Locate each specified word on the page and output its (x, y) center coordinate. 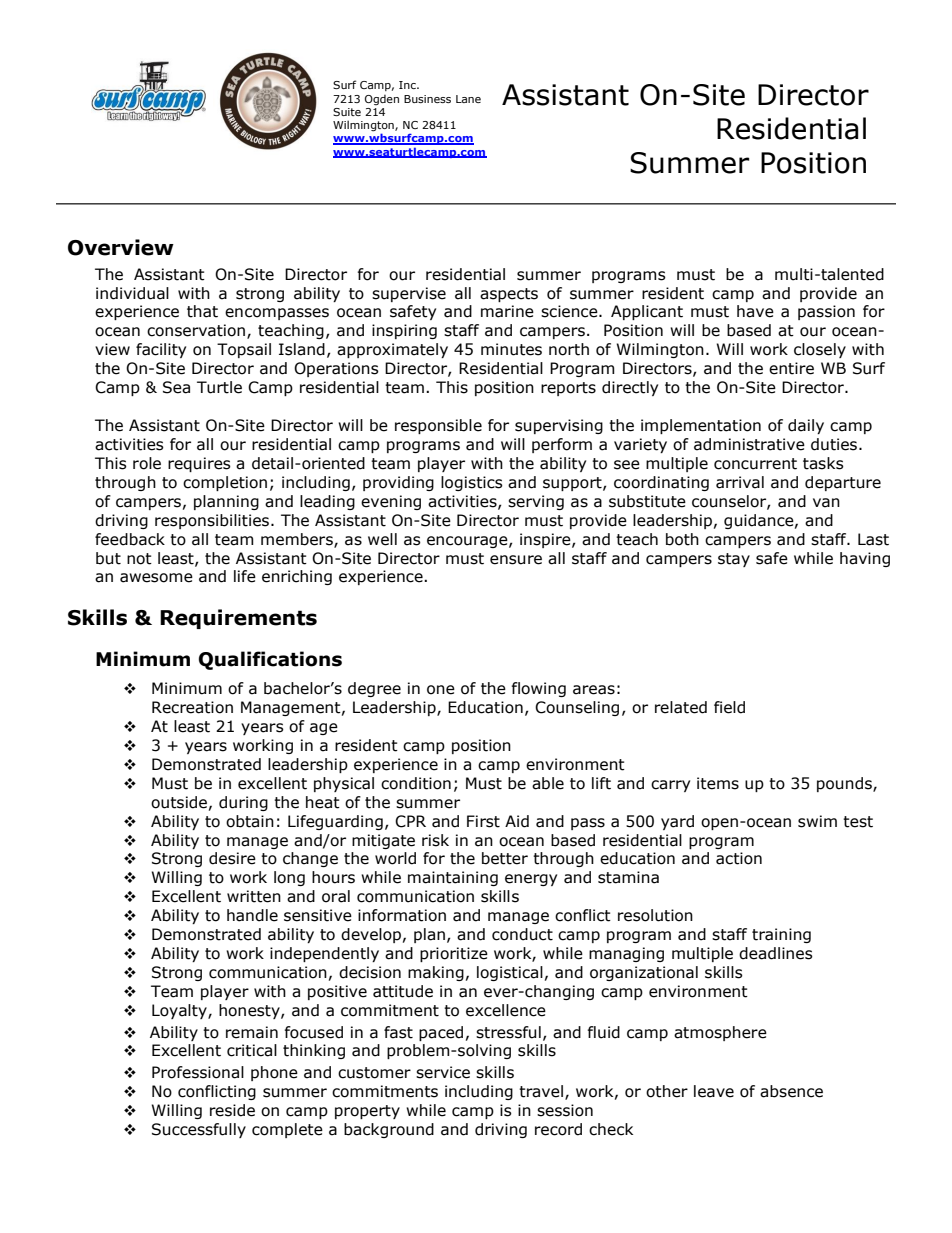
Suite (347, 112)
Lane (468, 99)
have (755, 311)
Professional (198, 1072)
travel (541, 1091)
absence (791, 1091)
